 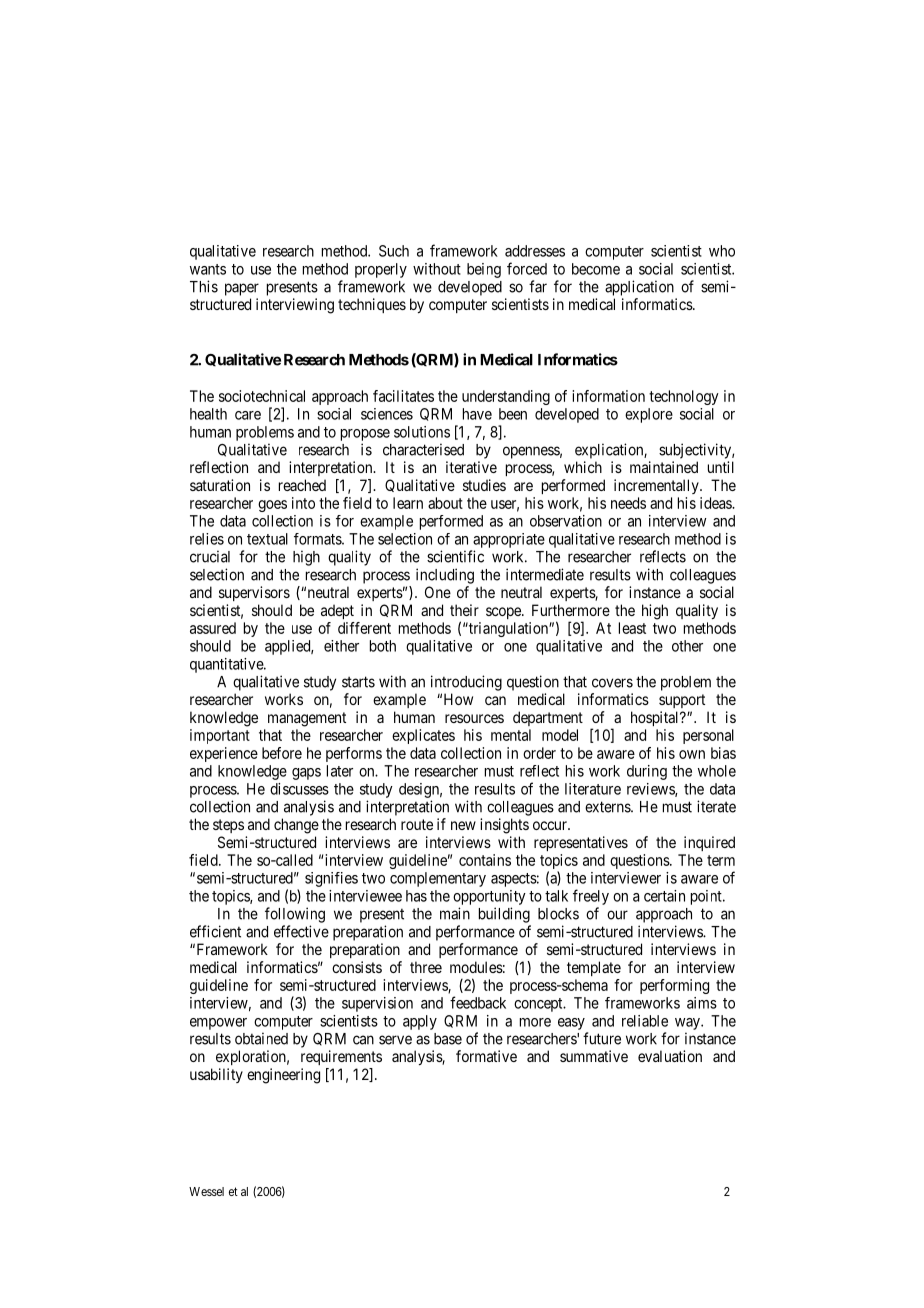 I want to click on base, so click(x=448, y=1039).
